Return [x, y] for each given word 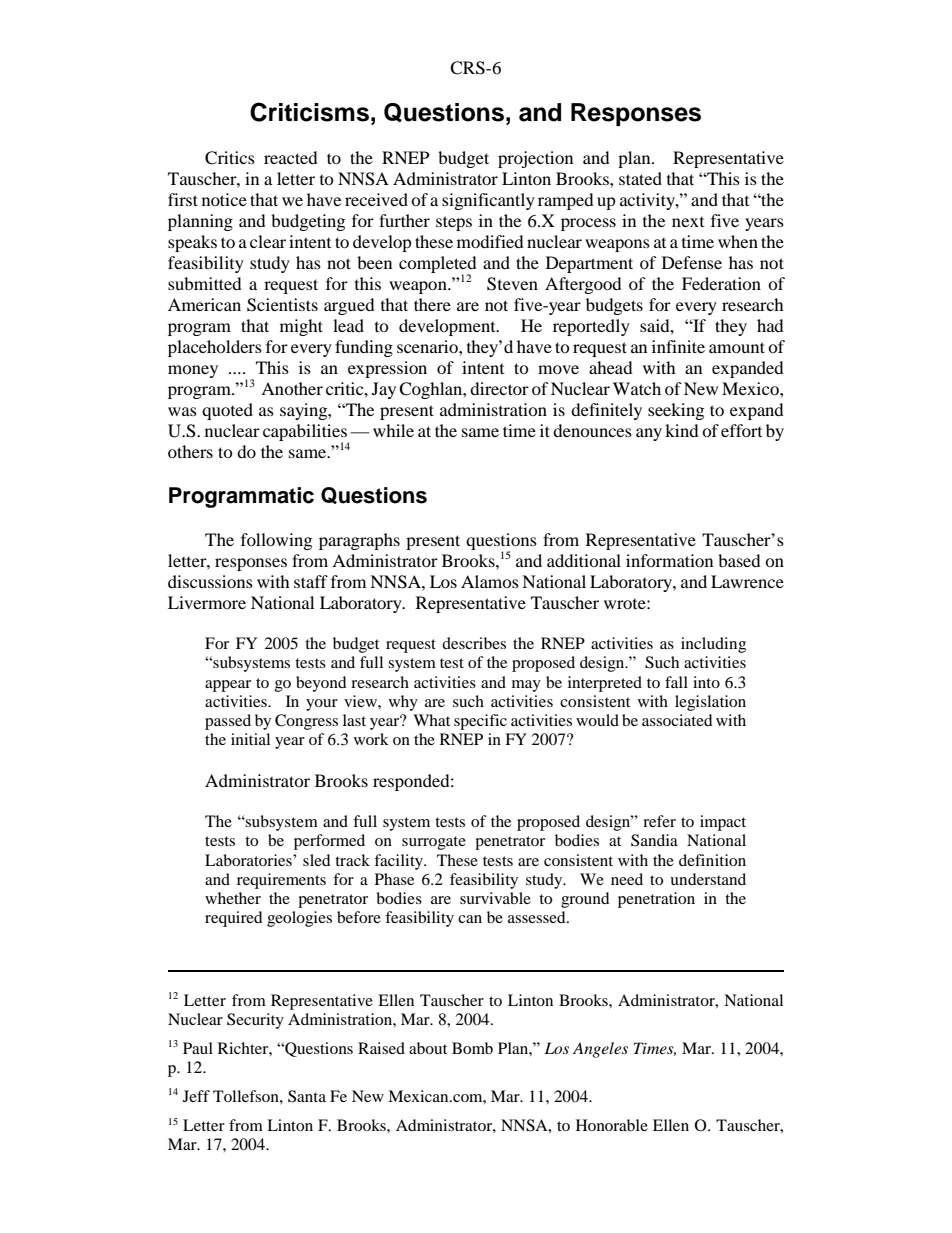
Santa [307, 1096]
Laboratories [249, 860]
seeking [676, 411]
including [713, 645]
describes [474, 643]
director [499, 388]
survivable [495, 898]
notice [224, 199]
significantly [488, 201]
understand [708, 879]
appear [228, 686]
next [688, 222]
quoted [227, 411]
